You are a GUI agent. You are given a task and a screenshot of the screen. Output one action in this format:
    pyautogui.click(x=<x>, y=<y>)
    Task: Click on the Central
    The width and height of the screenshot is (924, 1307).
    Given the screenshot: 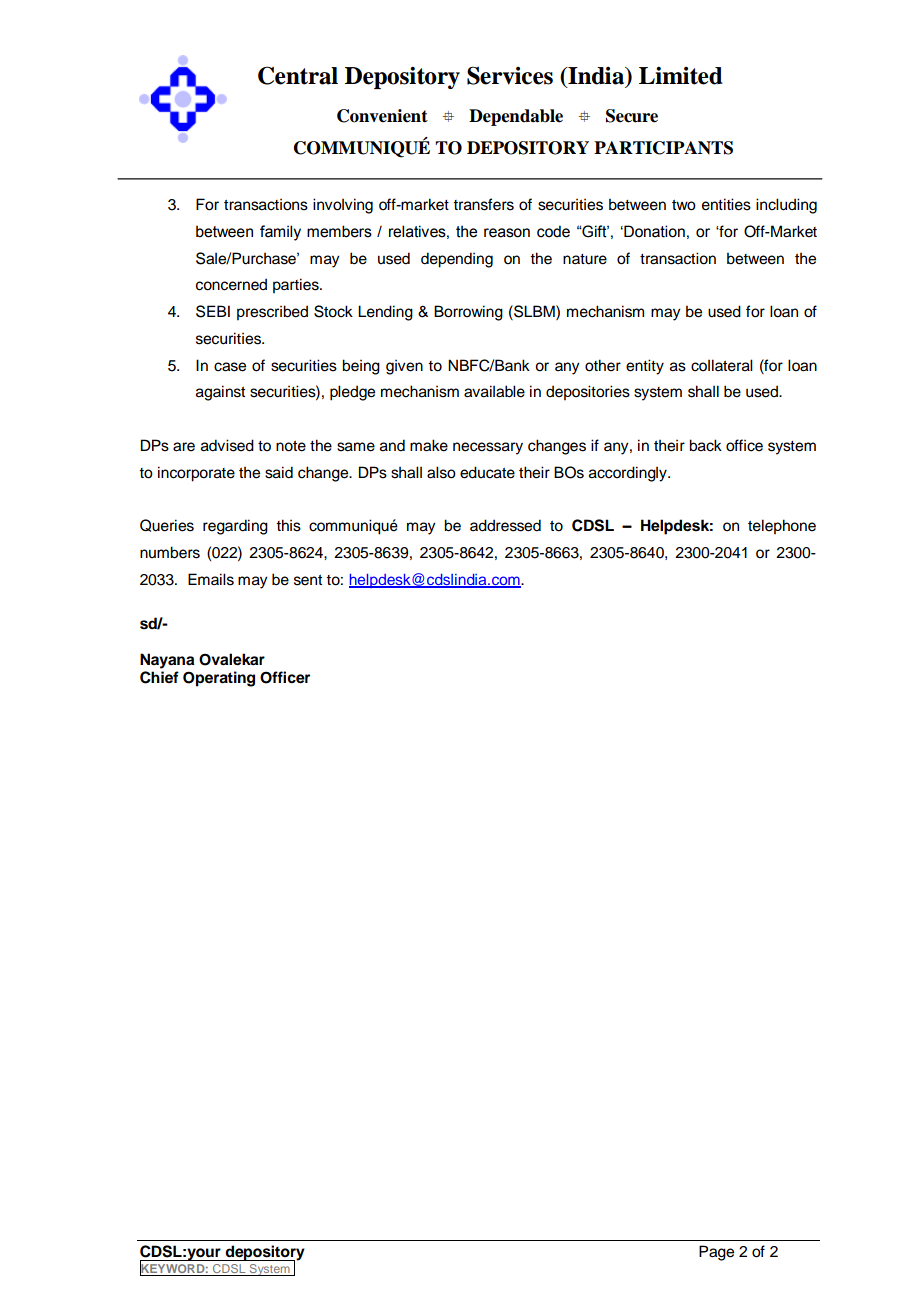 What is the action you would take?
    pyautogui.click(x=298, y=75)
